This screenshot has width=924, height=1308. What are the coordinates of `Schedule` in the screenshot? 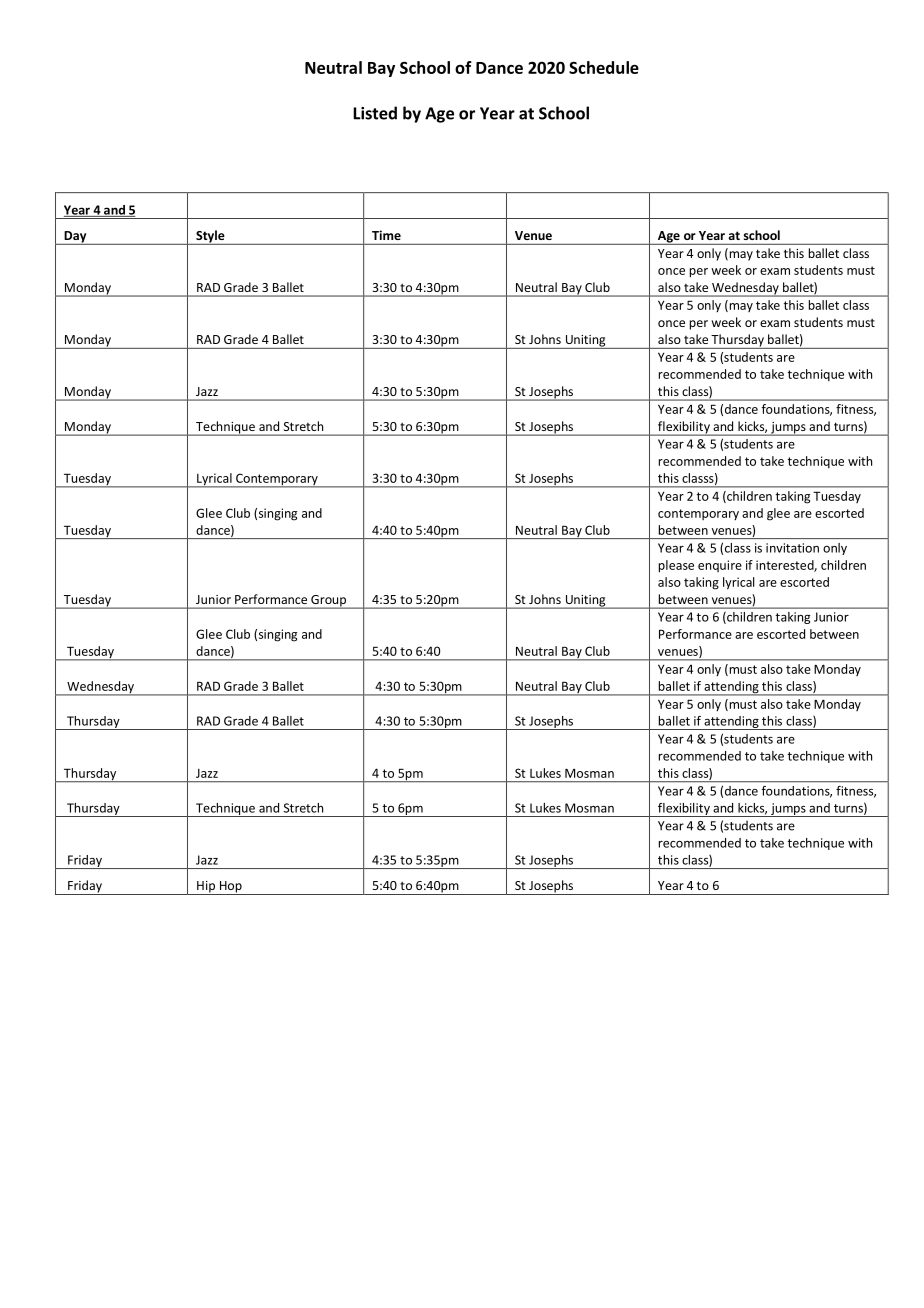 It's located at (604, 67).
